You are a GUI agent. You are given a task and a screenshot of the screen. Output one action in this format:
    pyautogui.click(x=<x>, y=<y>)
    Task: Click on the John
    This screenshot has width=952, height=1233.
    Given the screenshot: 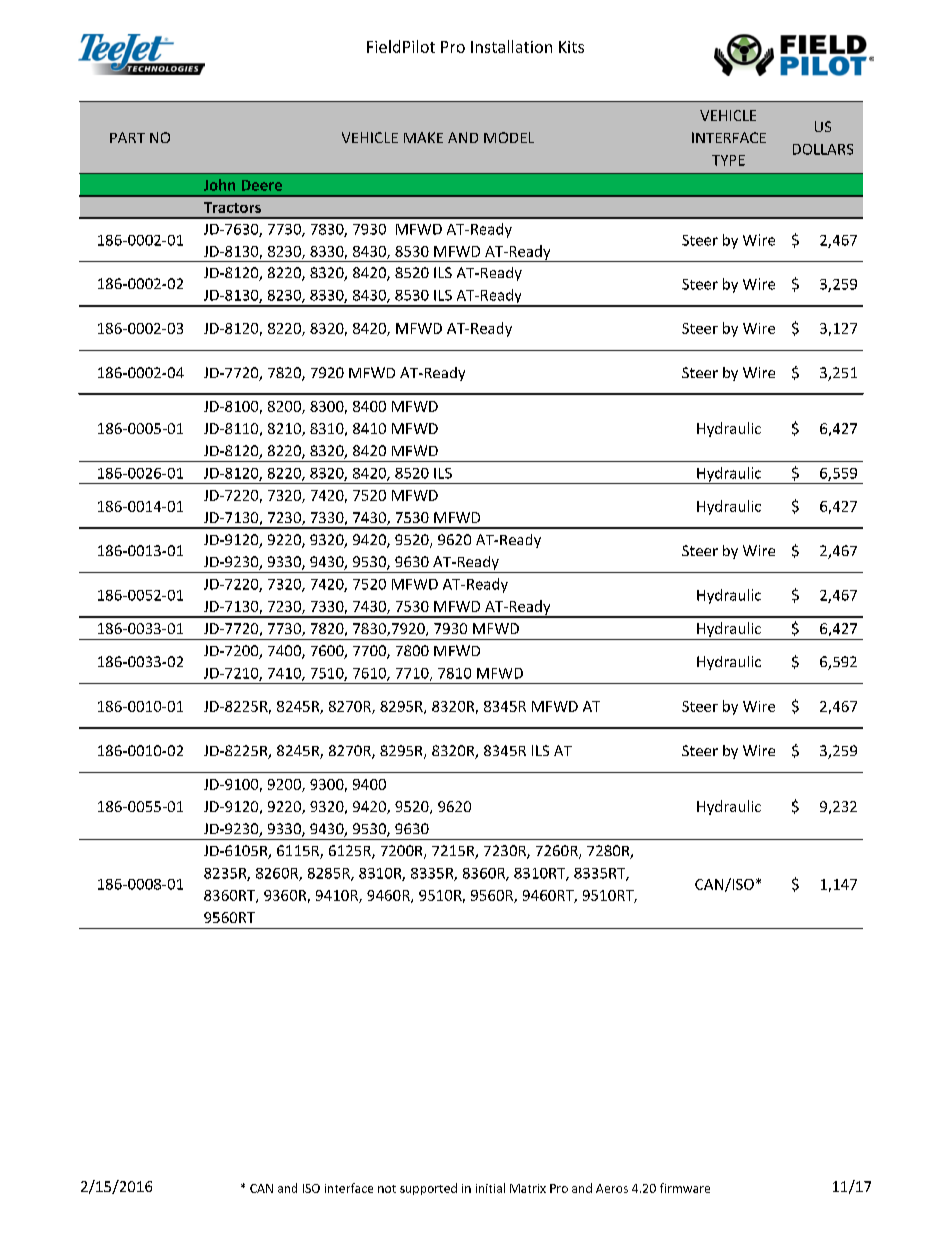 What is the action you would take?
    pyautogui.click(x=219, y=185)
